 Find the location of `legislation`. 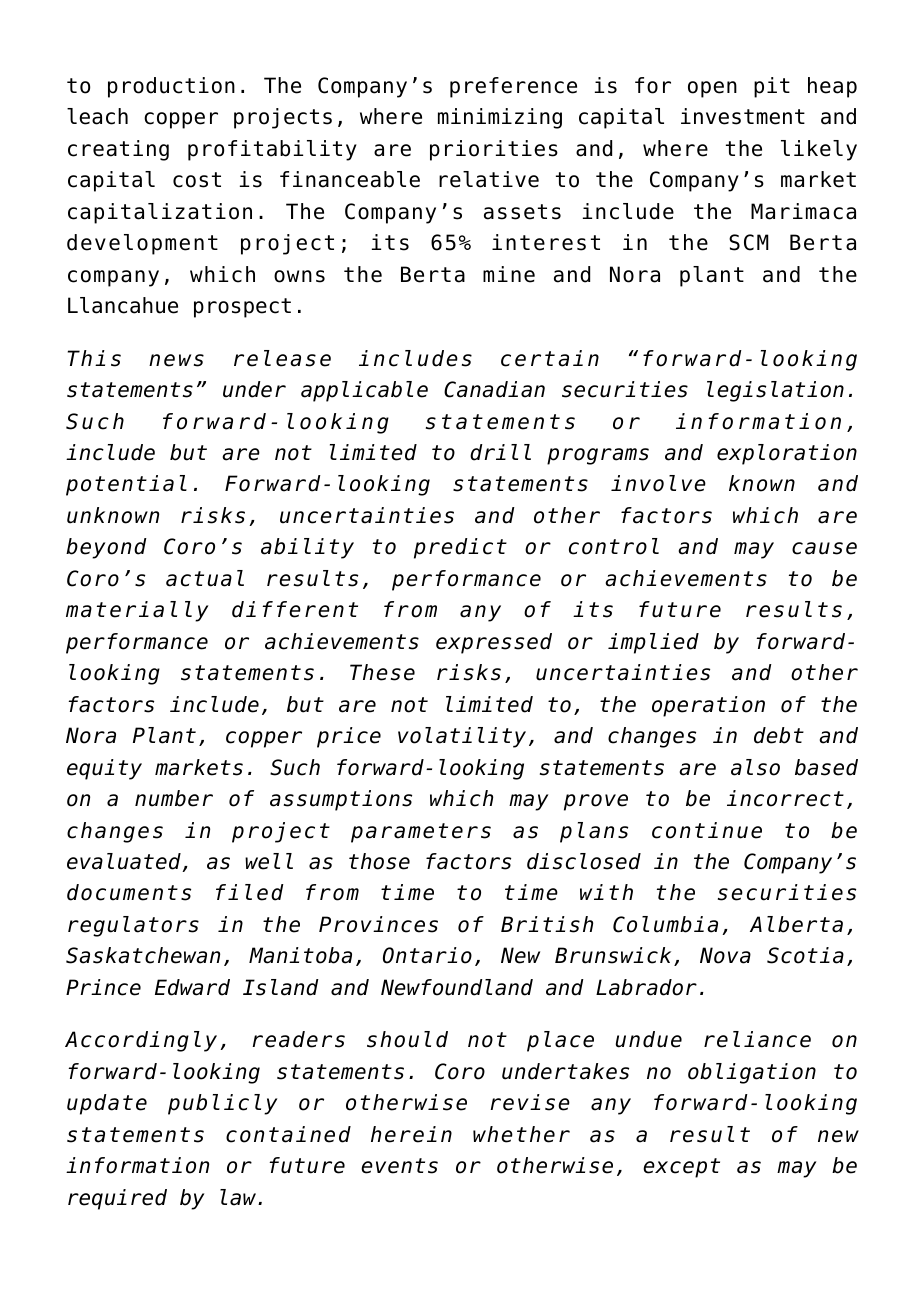

legislation is located at coordinates (775, 391).
